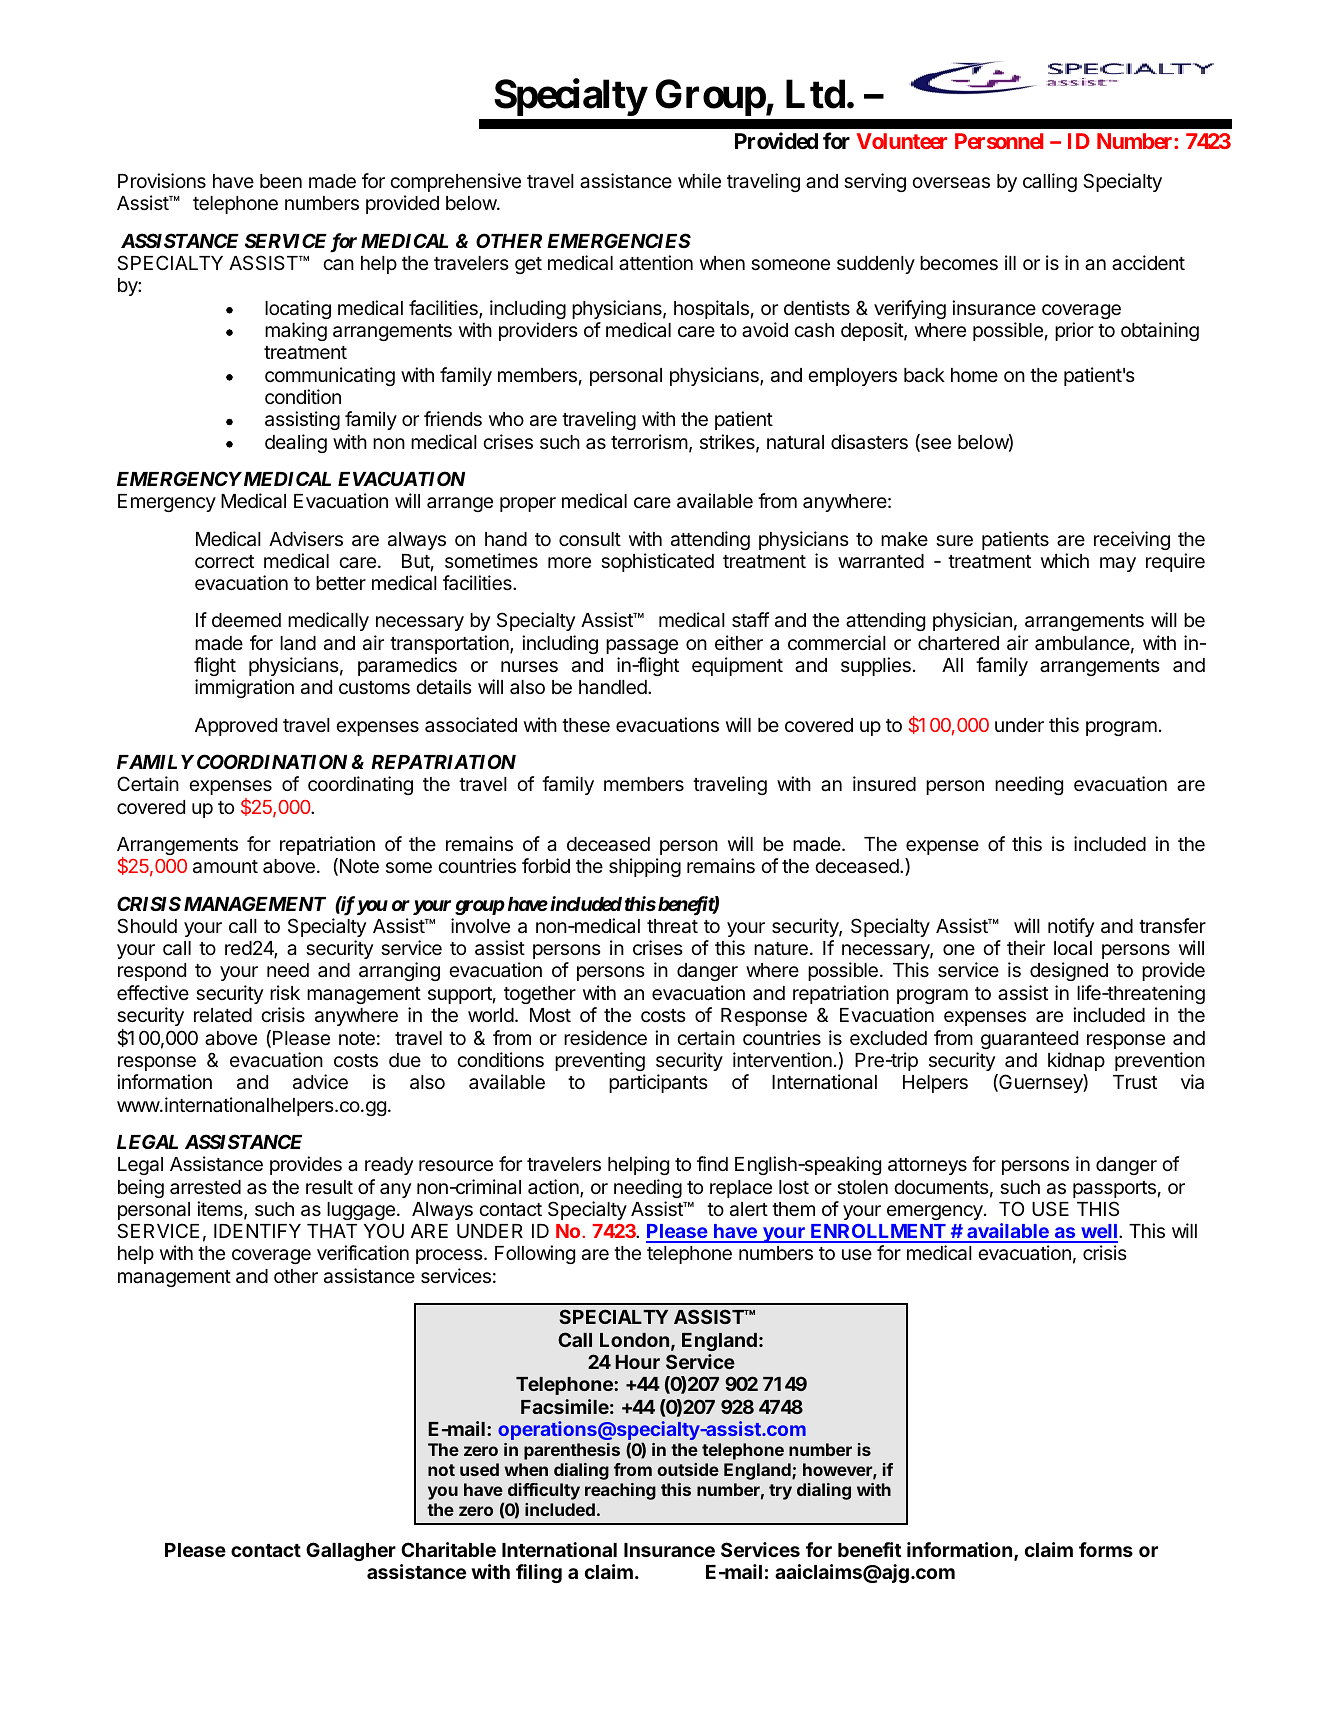  I want to click on been, so click(281, 181).
